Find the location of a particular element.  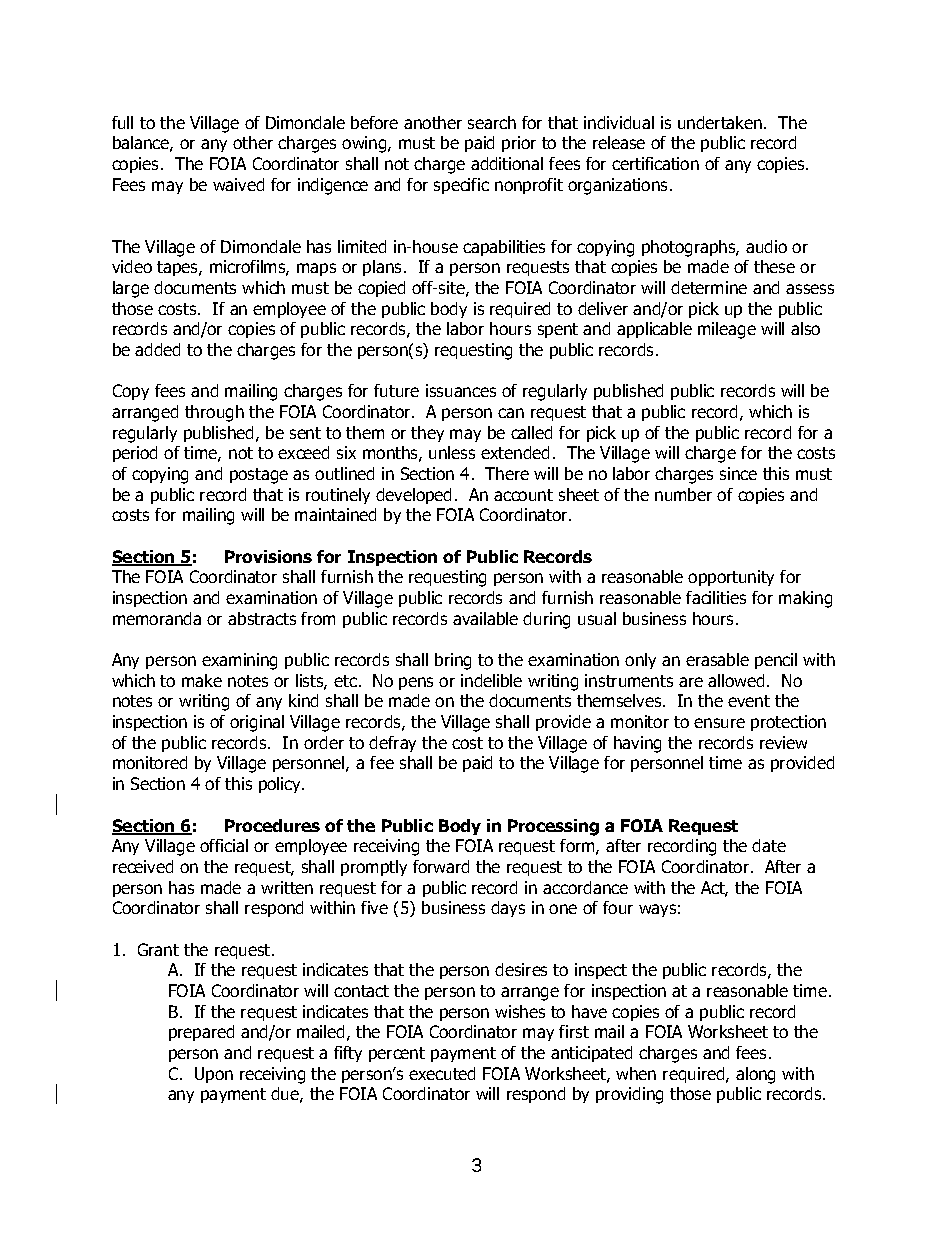

since is located at coordinates (738, 473).
